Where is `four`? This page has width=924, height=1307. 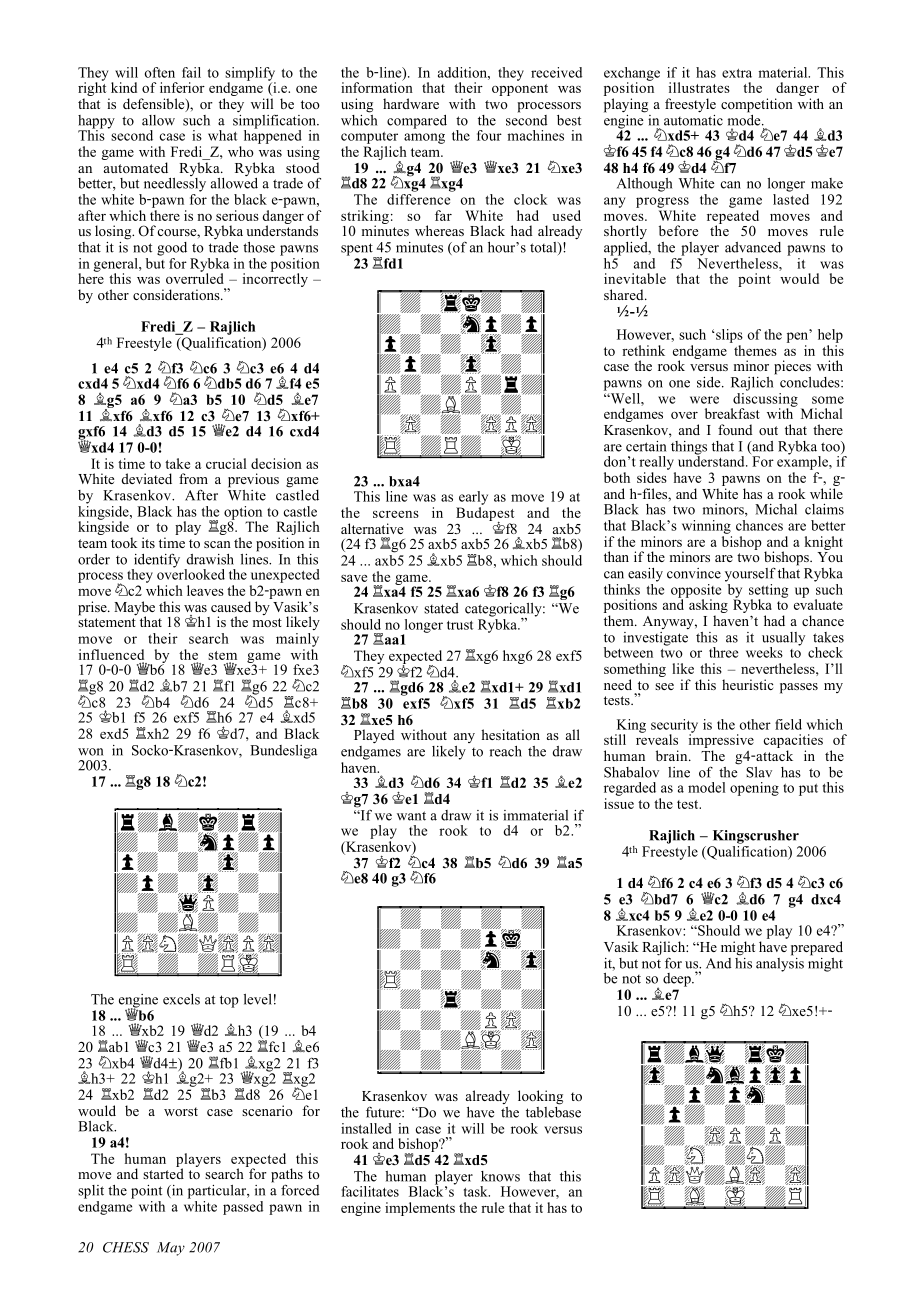
four is located at coordinates (489, 135).
